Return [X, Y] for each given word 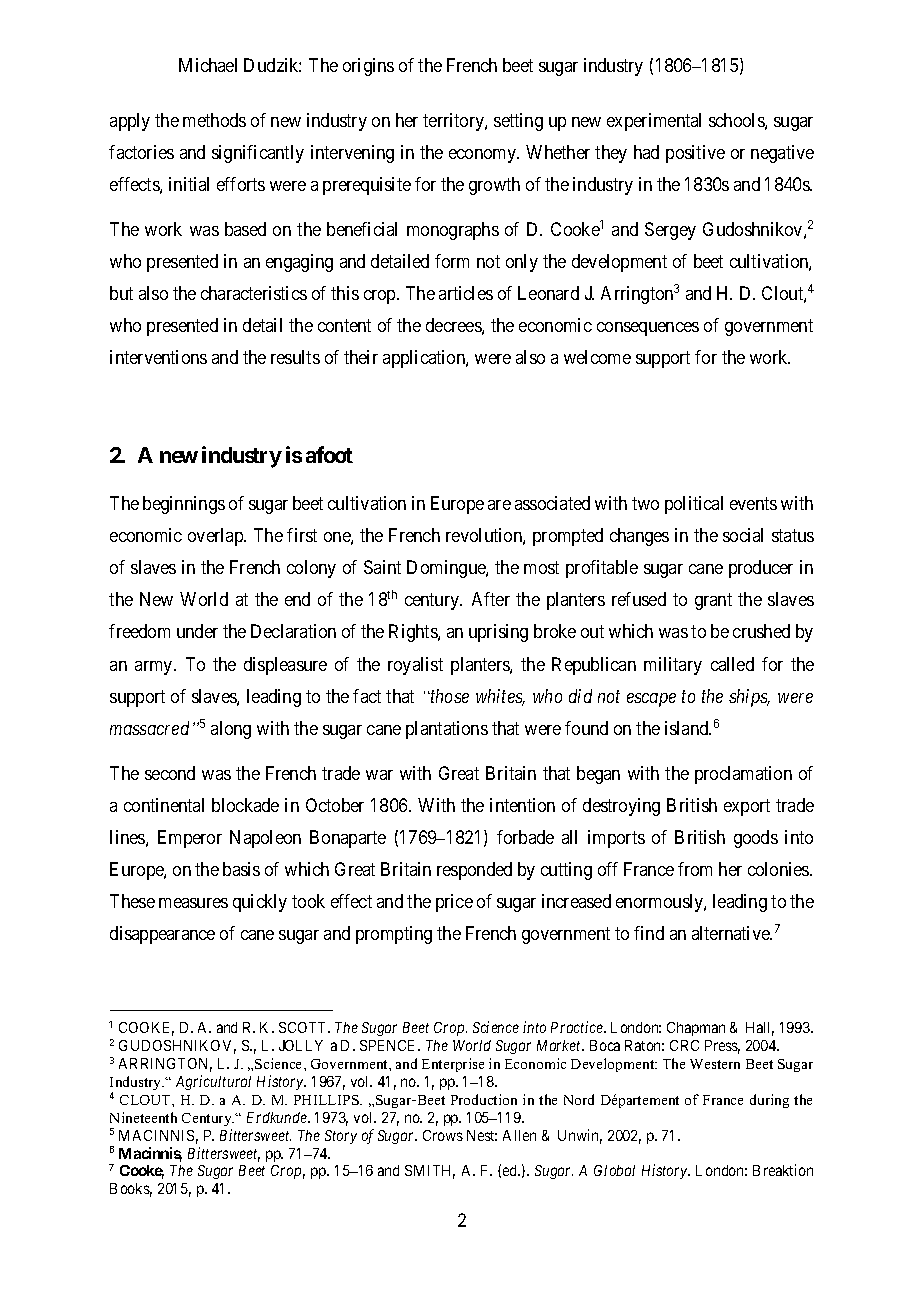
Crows [443, 1135]
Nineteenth [143, 1117]
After [491, 599]
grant [713, 601]
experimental [654, 122]
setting [518, 122]
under [197, 631]
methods [214, 120]
